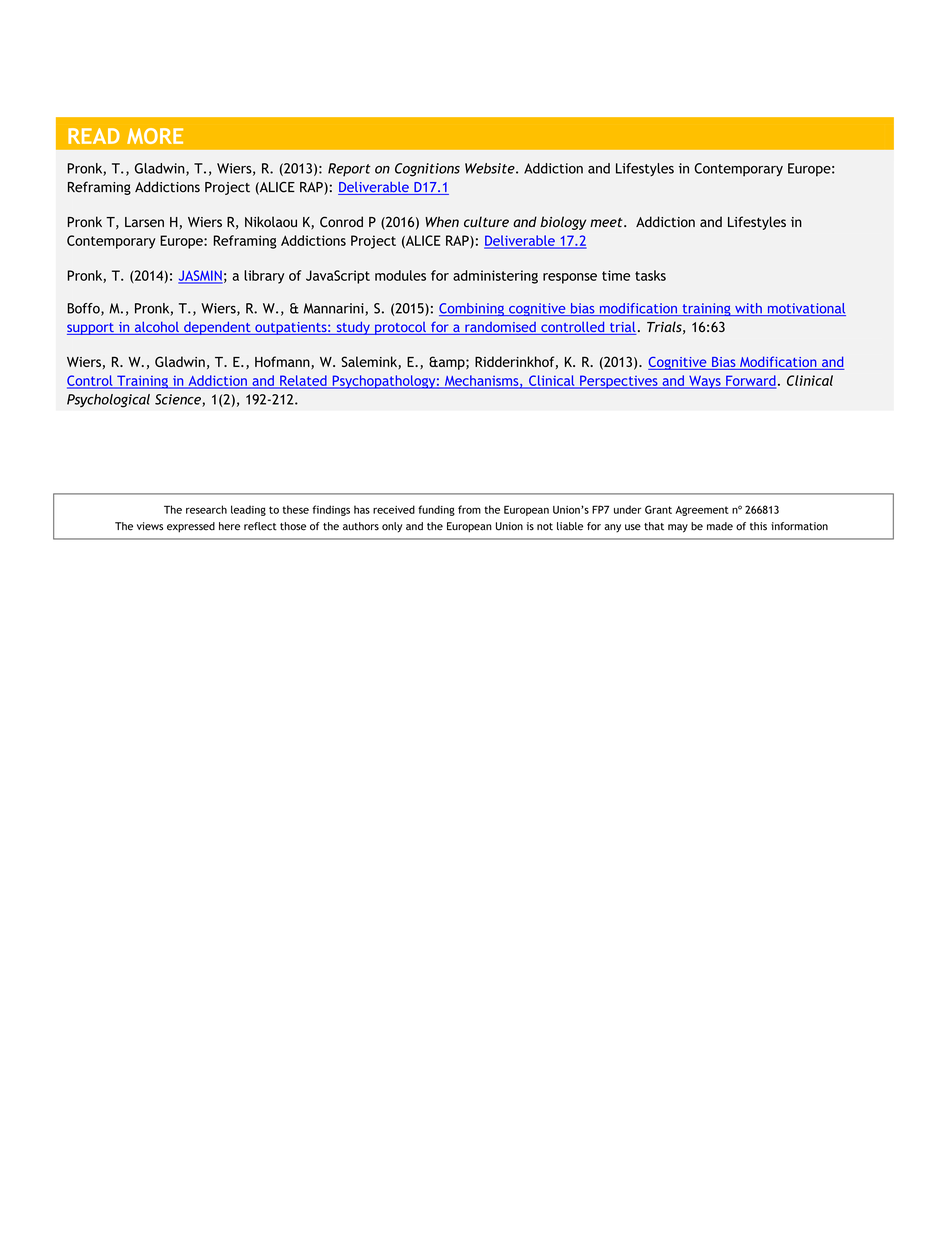 This screenshot has width=952, height=1233. Describe the element at coordinates (607, 222) in the screenshot. I see `meet` at that location.
